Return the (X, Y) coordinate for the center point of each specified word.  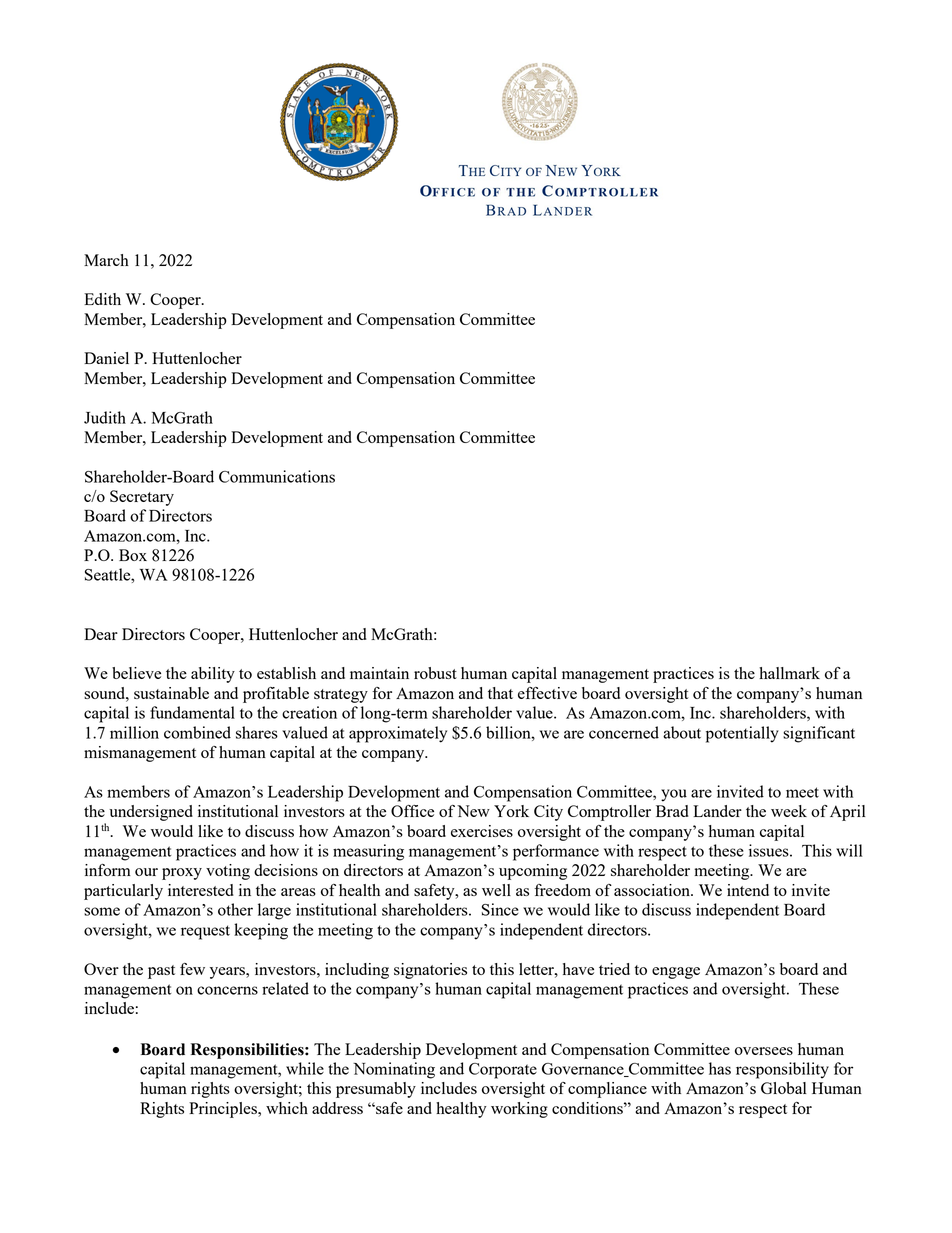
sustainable (171, 693)
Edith (102, 299)
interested (201, 890)
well (496, 890)
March (106, 260)
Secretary (142, 498)
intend (748, 890)
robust (435, 673)
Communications (277, 476)
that (500, 693)
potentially (742, 734)
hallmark (789, 673)
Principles (224, 1110)
